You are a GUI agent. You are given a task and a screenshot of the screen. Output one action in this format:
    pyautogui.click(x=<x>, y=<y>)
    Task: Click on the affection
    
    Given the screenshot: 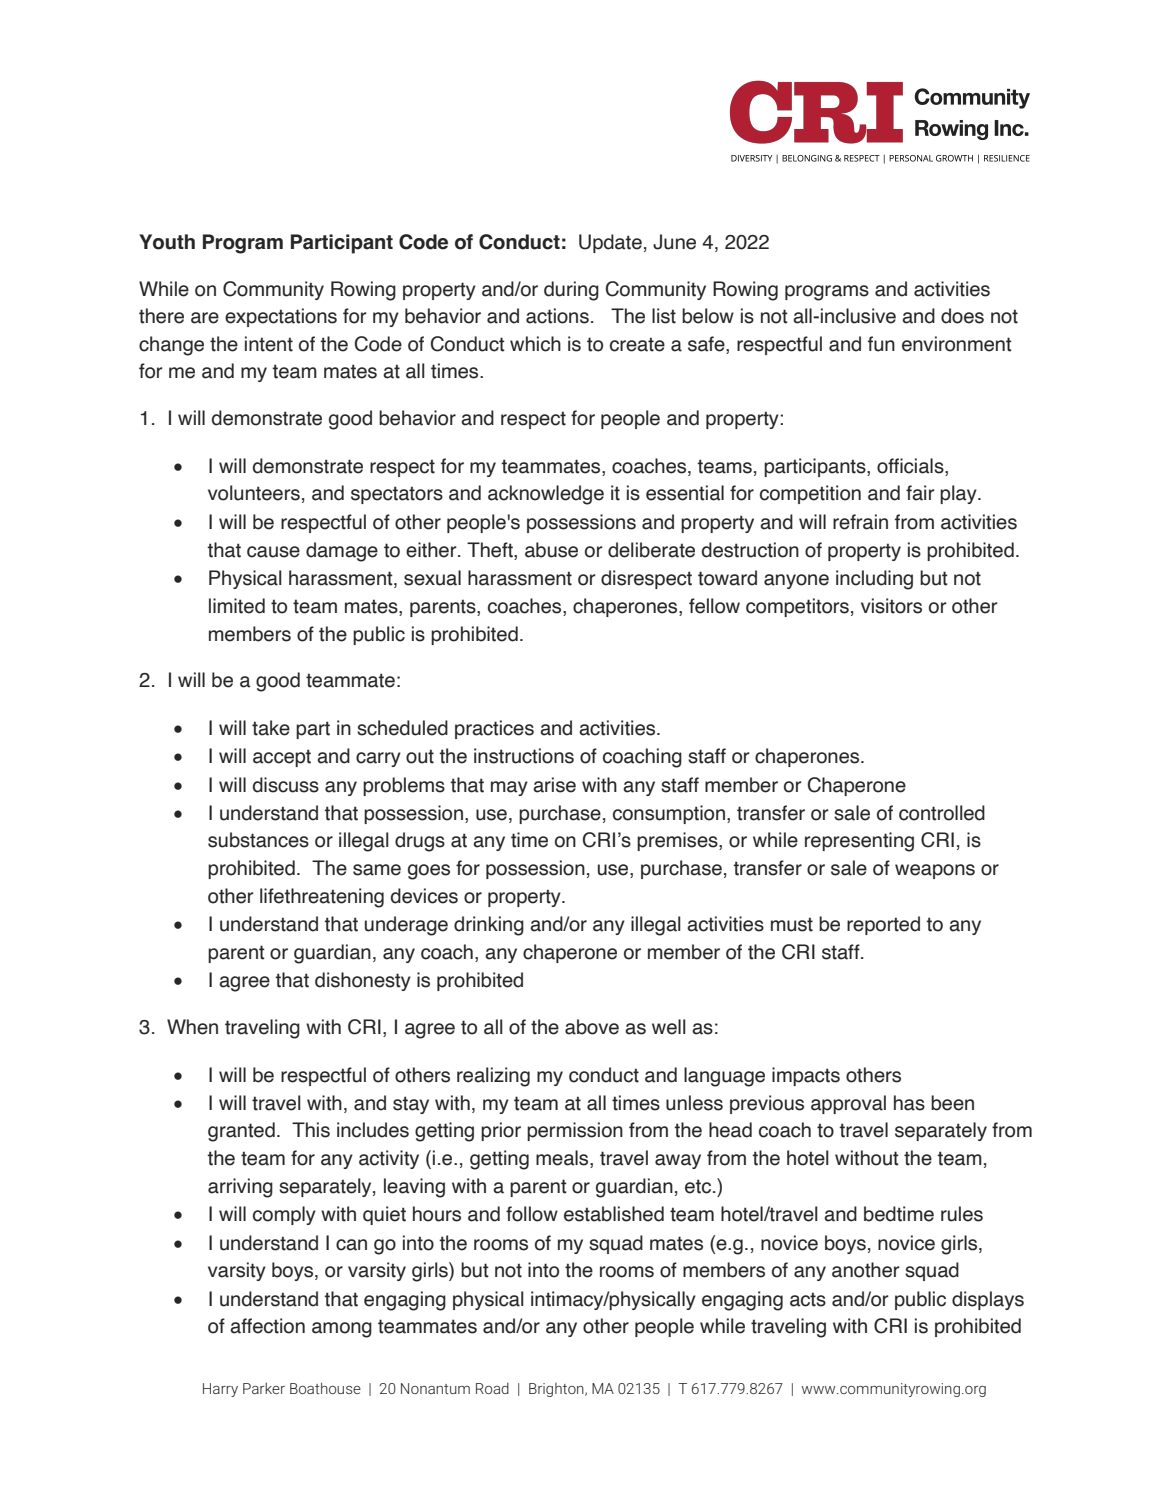 What is the action you would take?
    pyautogui.click(x=267, y=1326)
